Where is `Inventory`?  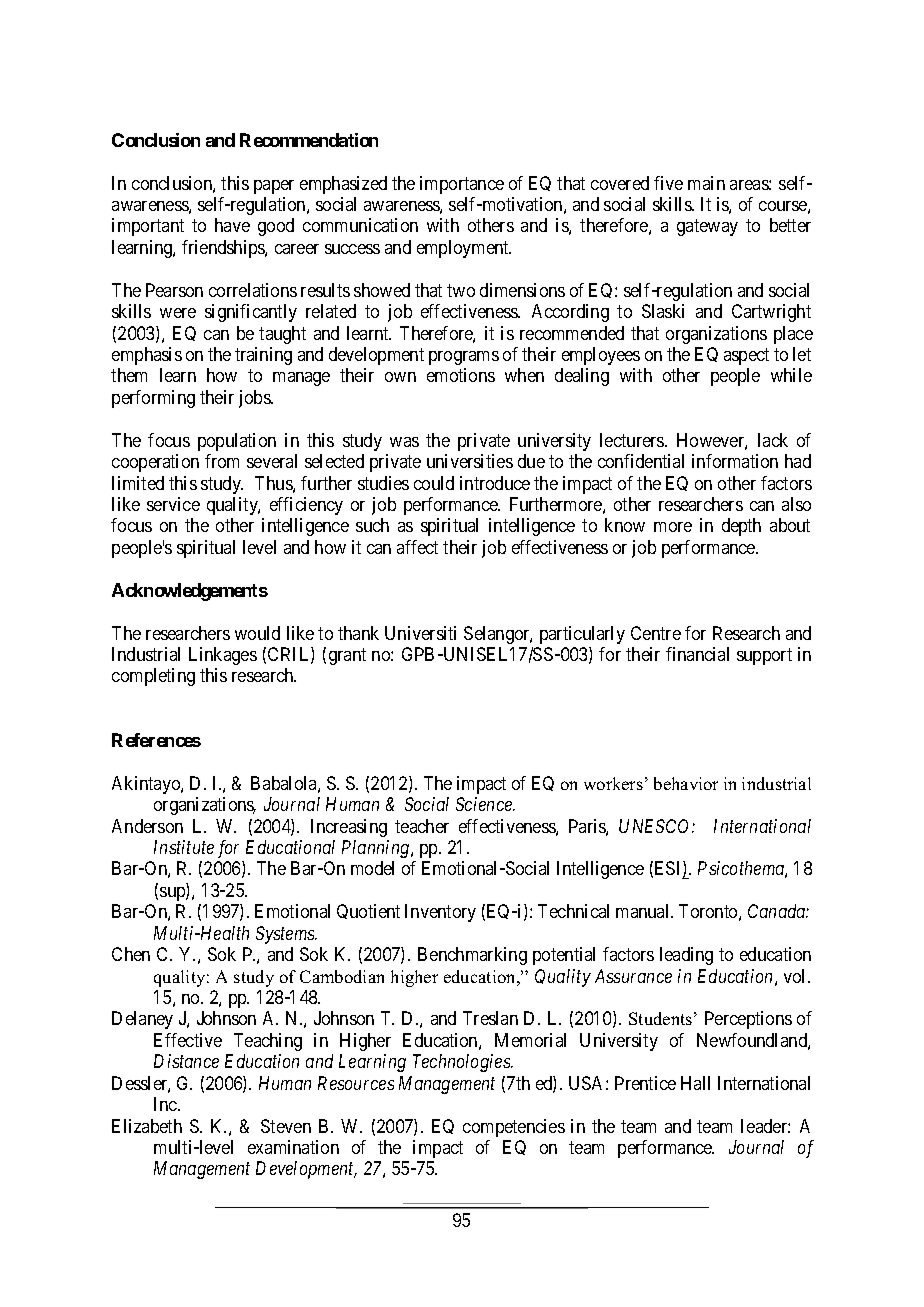 Inventory is located at coordinates (440, 913).
